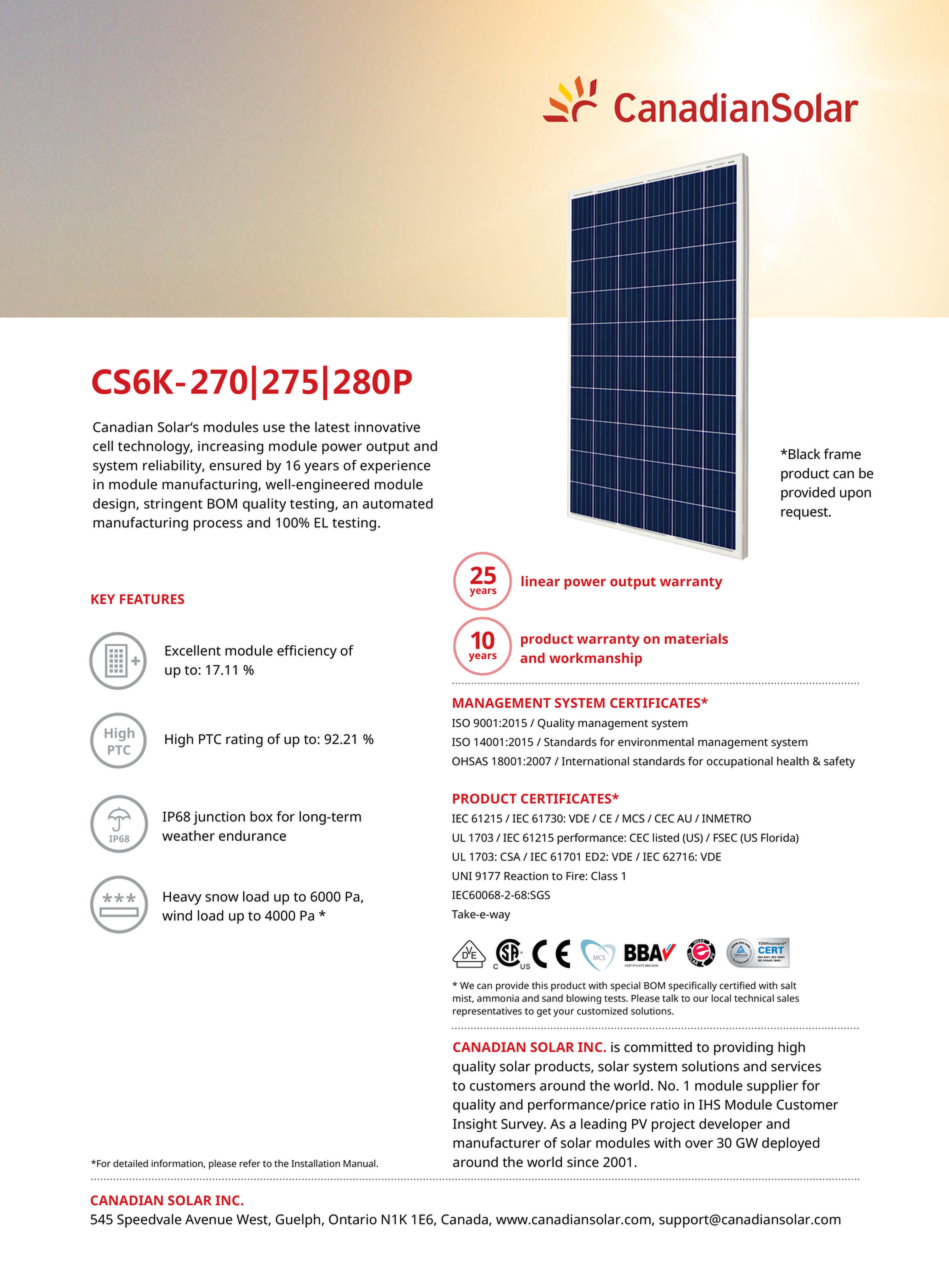 Image resolution: width=949 pixels, height=1288 pixels. Describe the element at coordinates (395, 467) in the image. I see `experience` at that location.
